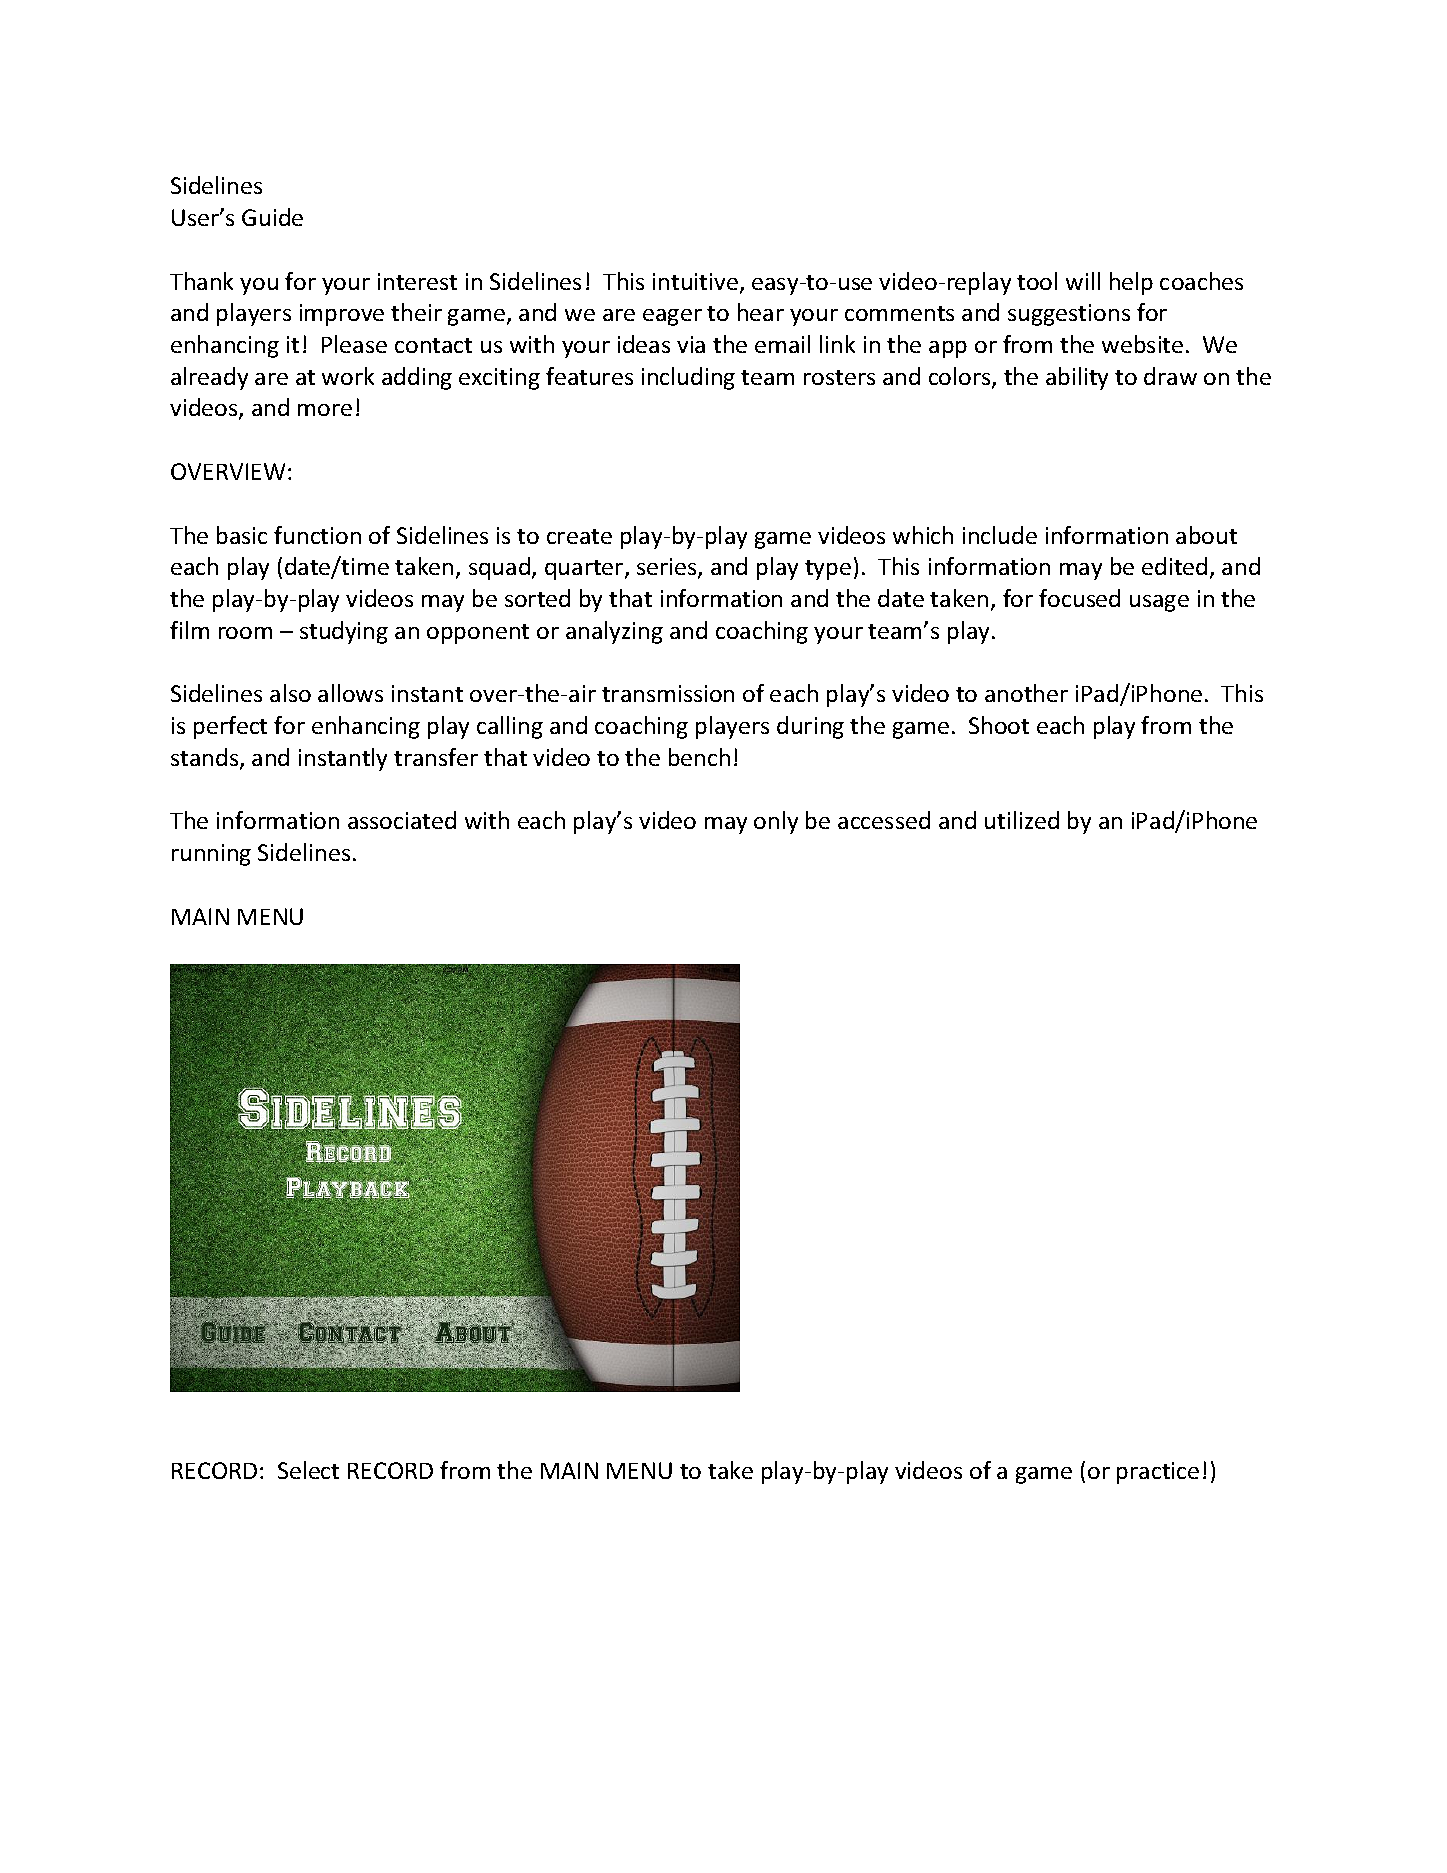 Image resolution: width=1447 pixels, height=1873 pixels. What do you see at coordinates (1083, 281) in the screenshot?
I see `will` at bounding box center [1083, 281].
